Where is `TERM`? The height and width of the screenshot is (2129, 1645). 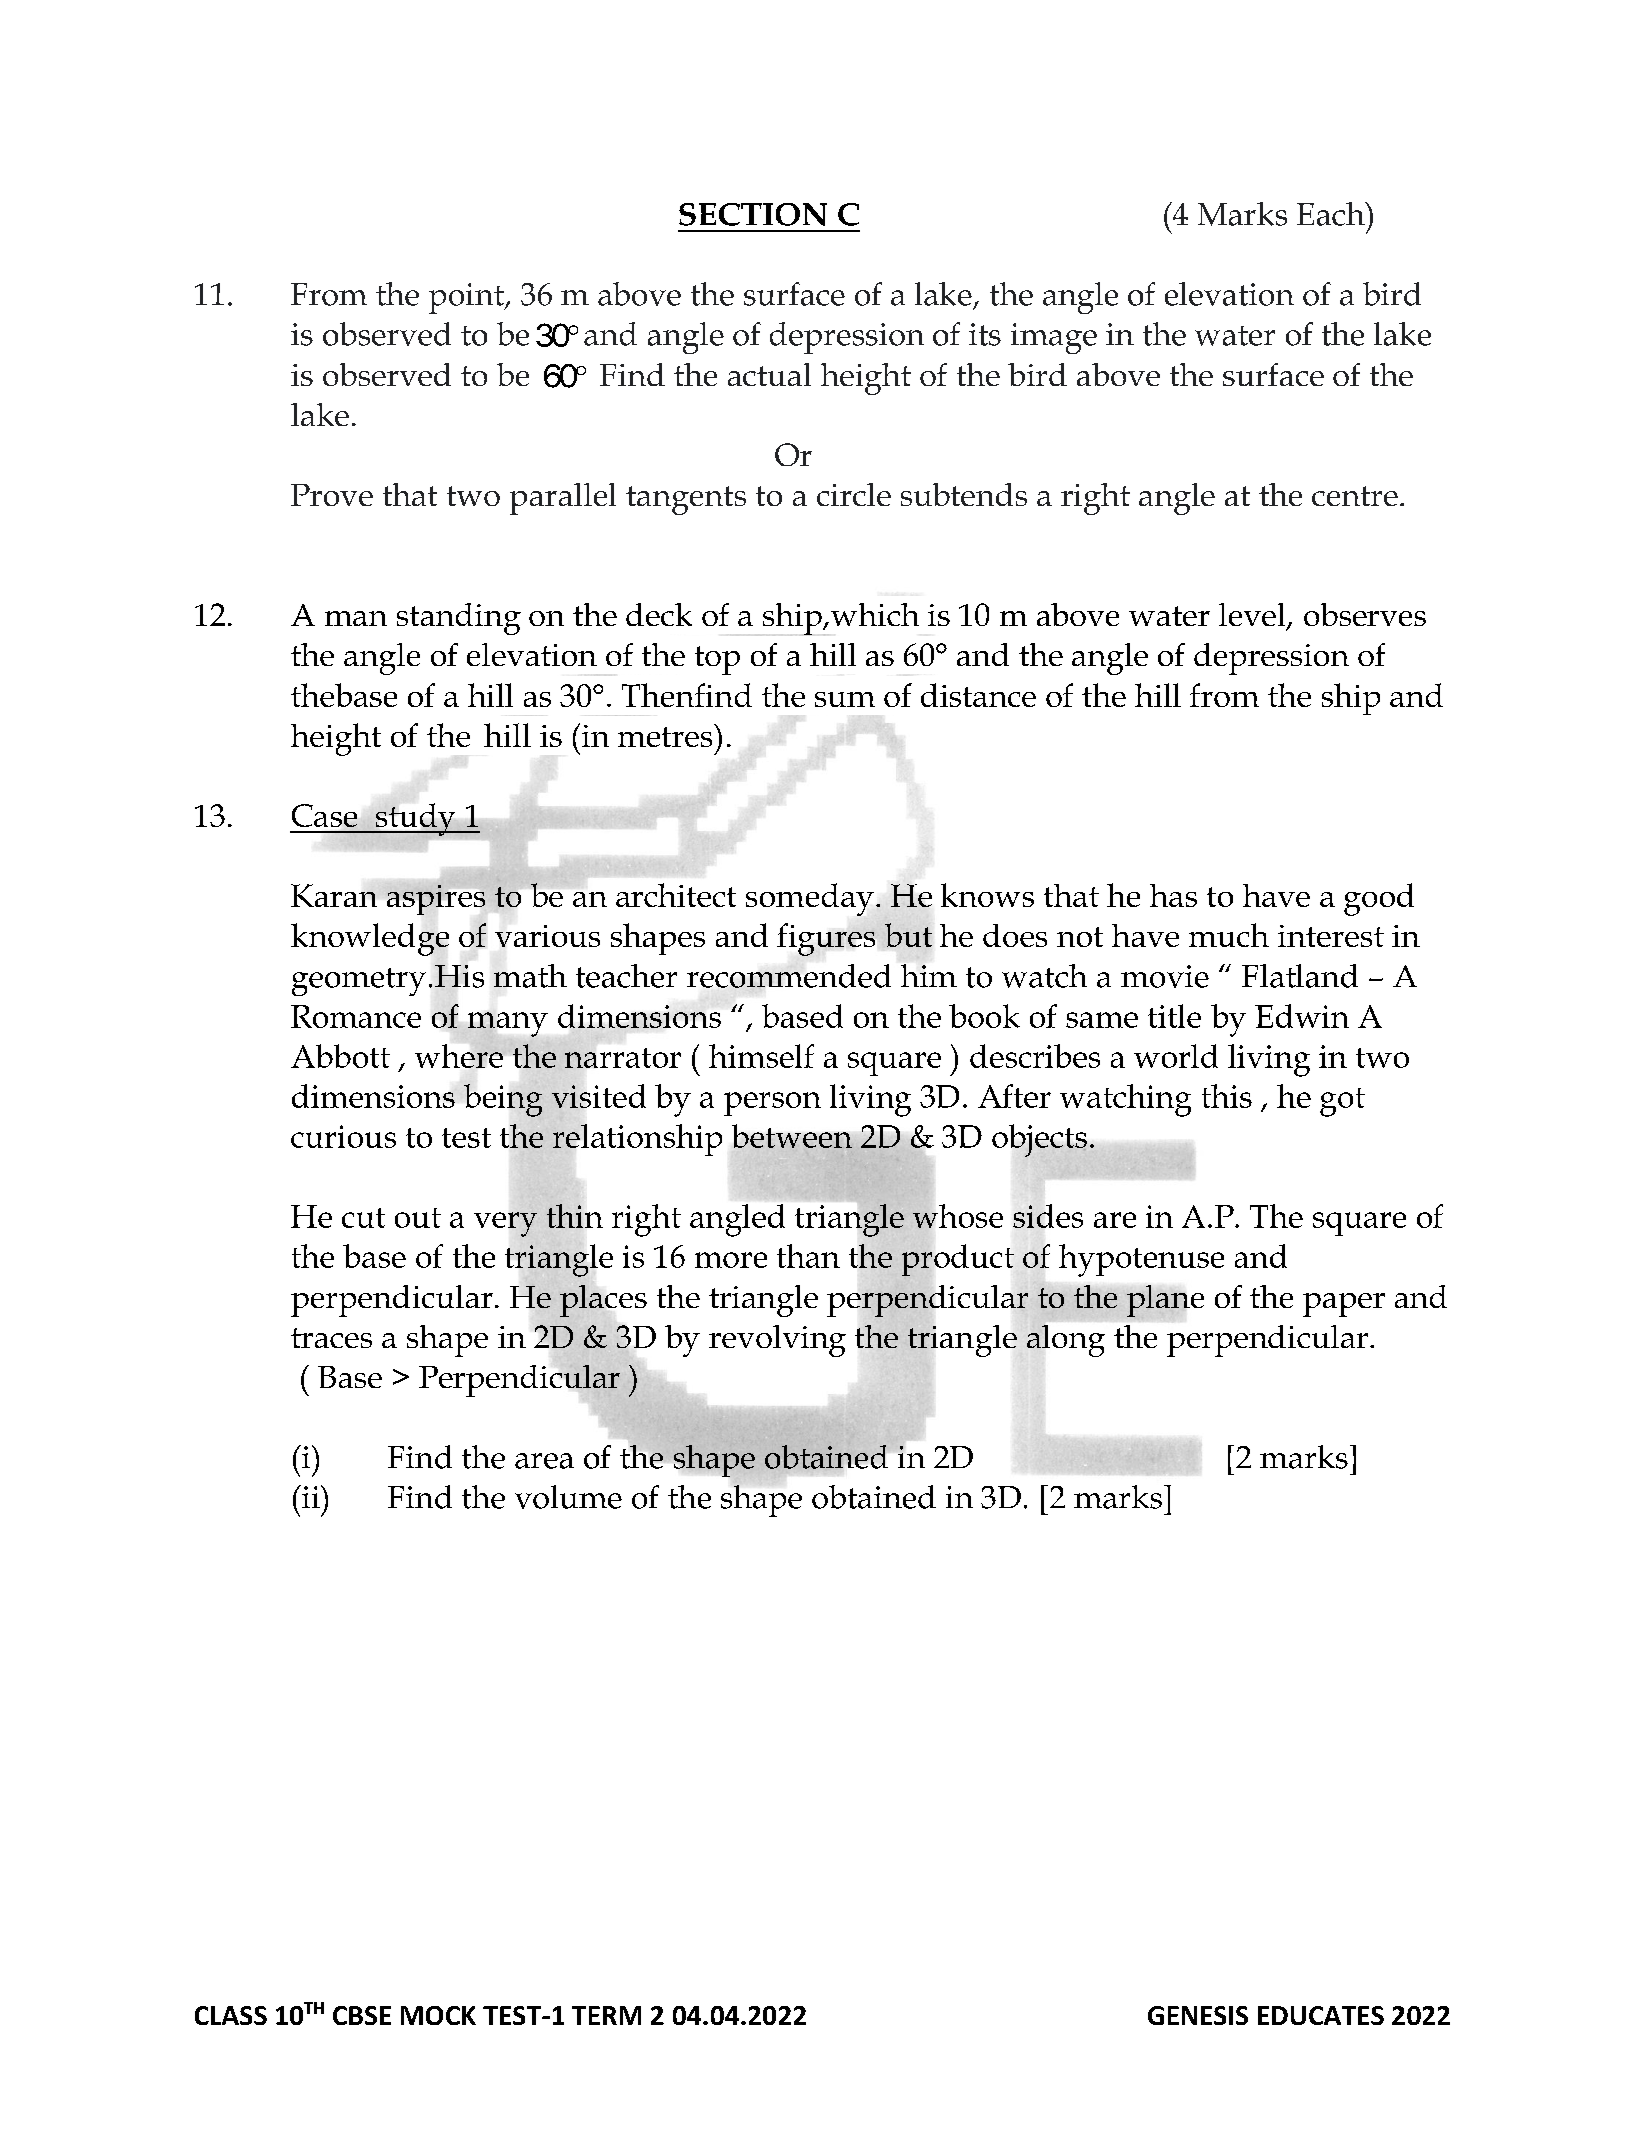 TERM is located at coordinates (606, 2015).
